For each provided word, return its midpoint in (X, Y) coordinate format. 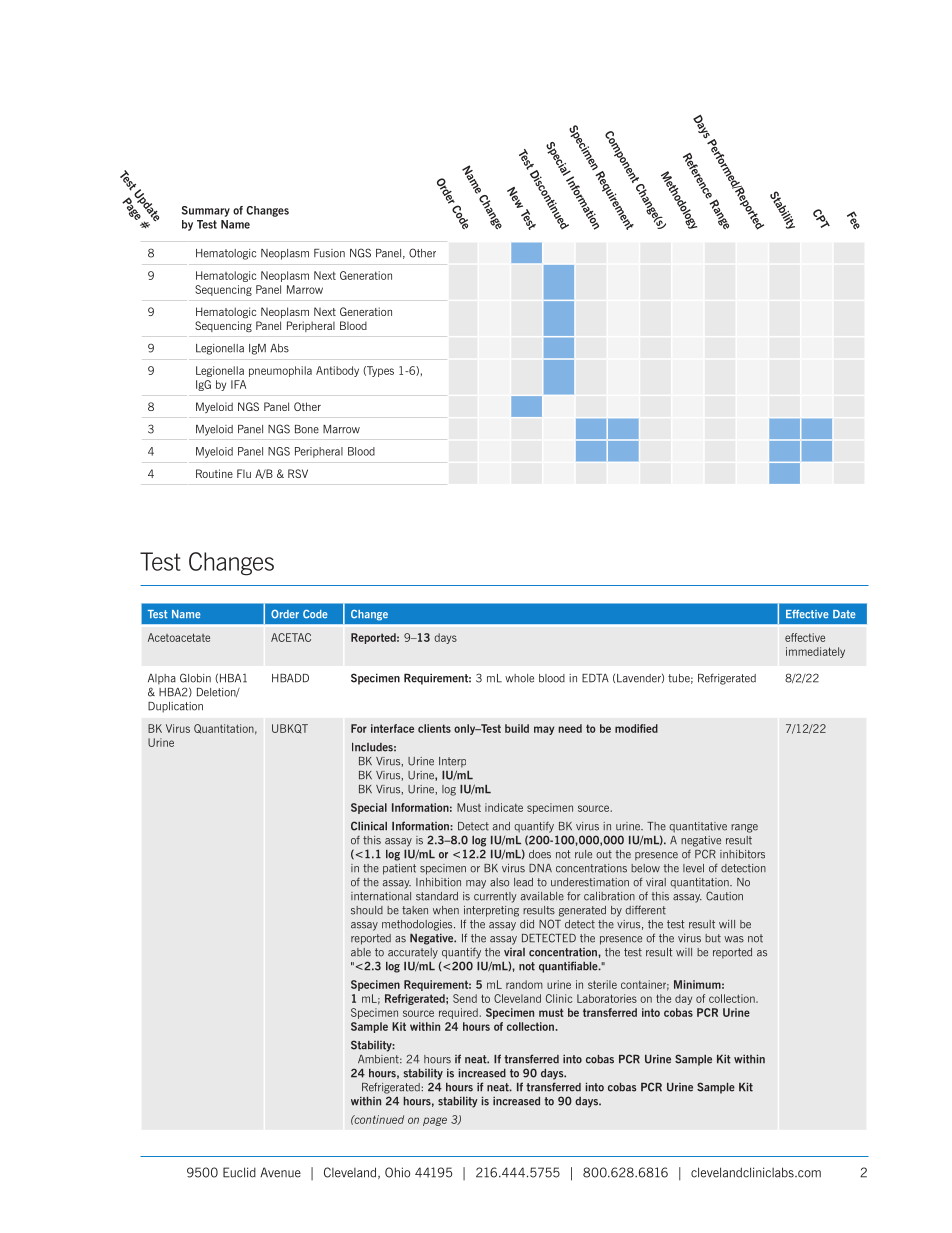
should (367, 910)
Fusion (329, 253)
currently (495, 897)
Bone (307, 429)
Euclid (239, 1172)
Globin (195, 678)
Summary (206, 211)
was (734, 939)
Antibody (337, 371)
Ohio (397, 1172)
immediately (815, 652)
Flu (244, 473)
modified (636, 728)
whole (519, 678)
